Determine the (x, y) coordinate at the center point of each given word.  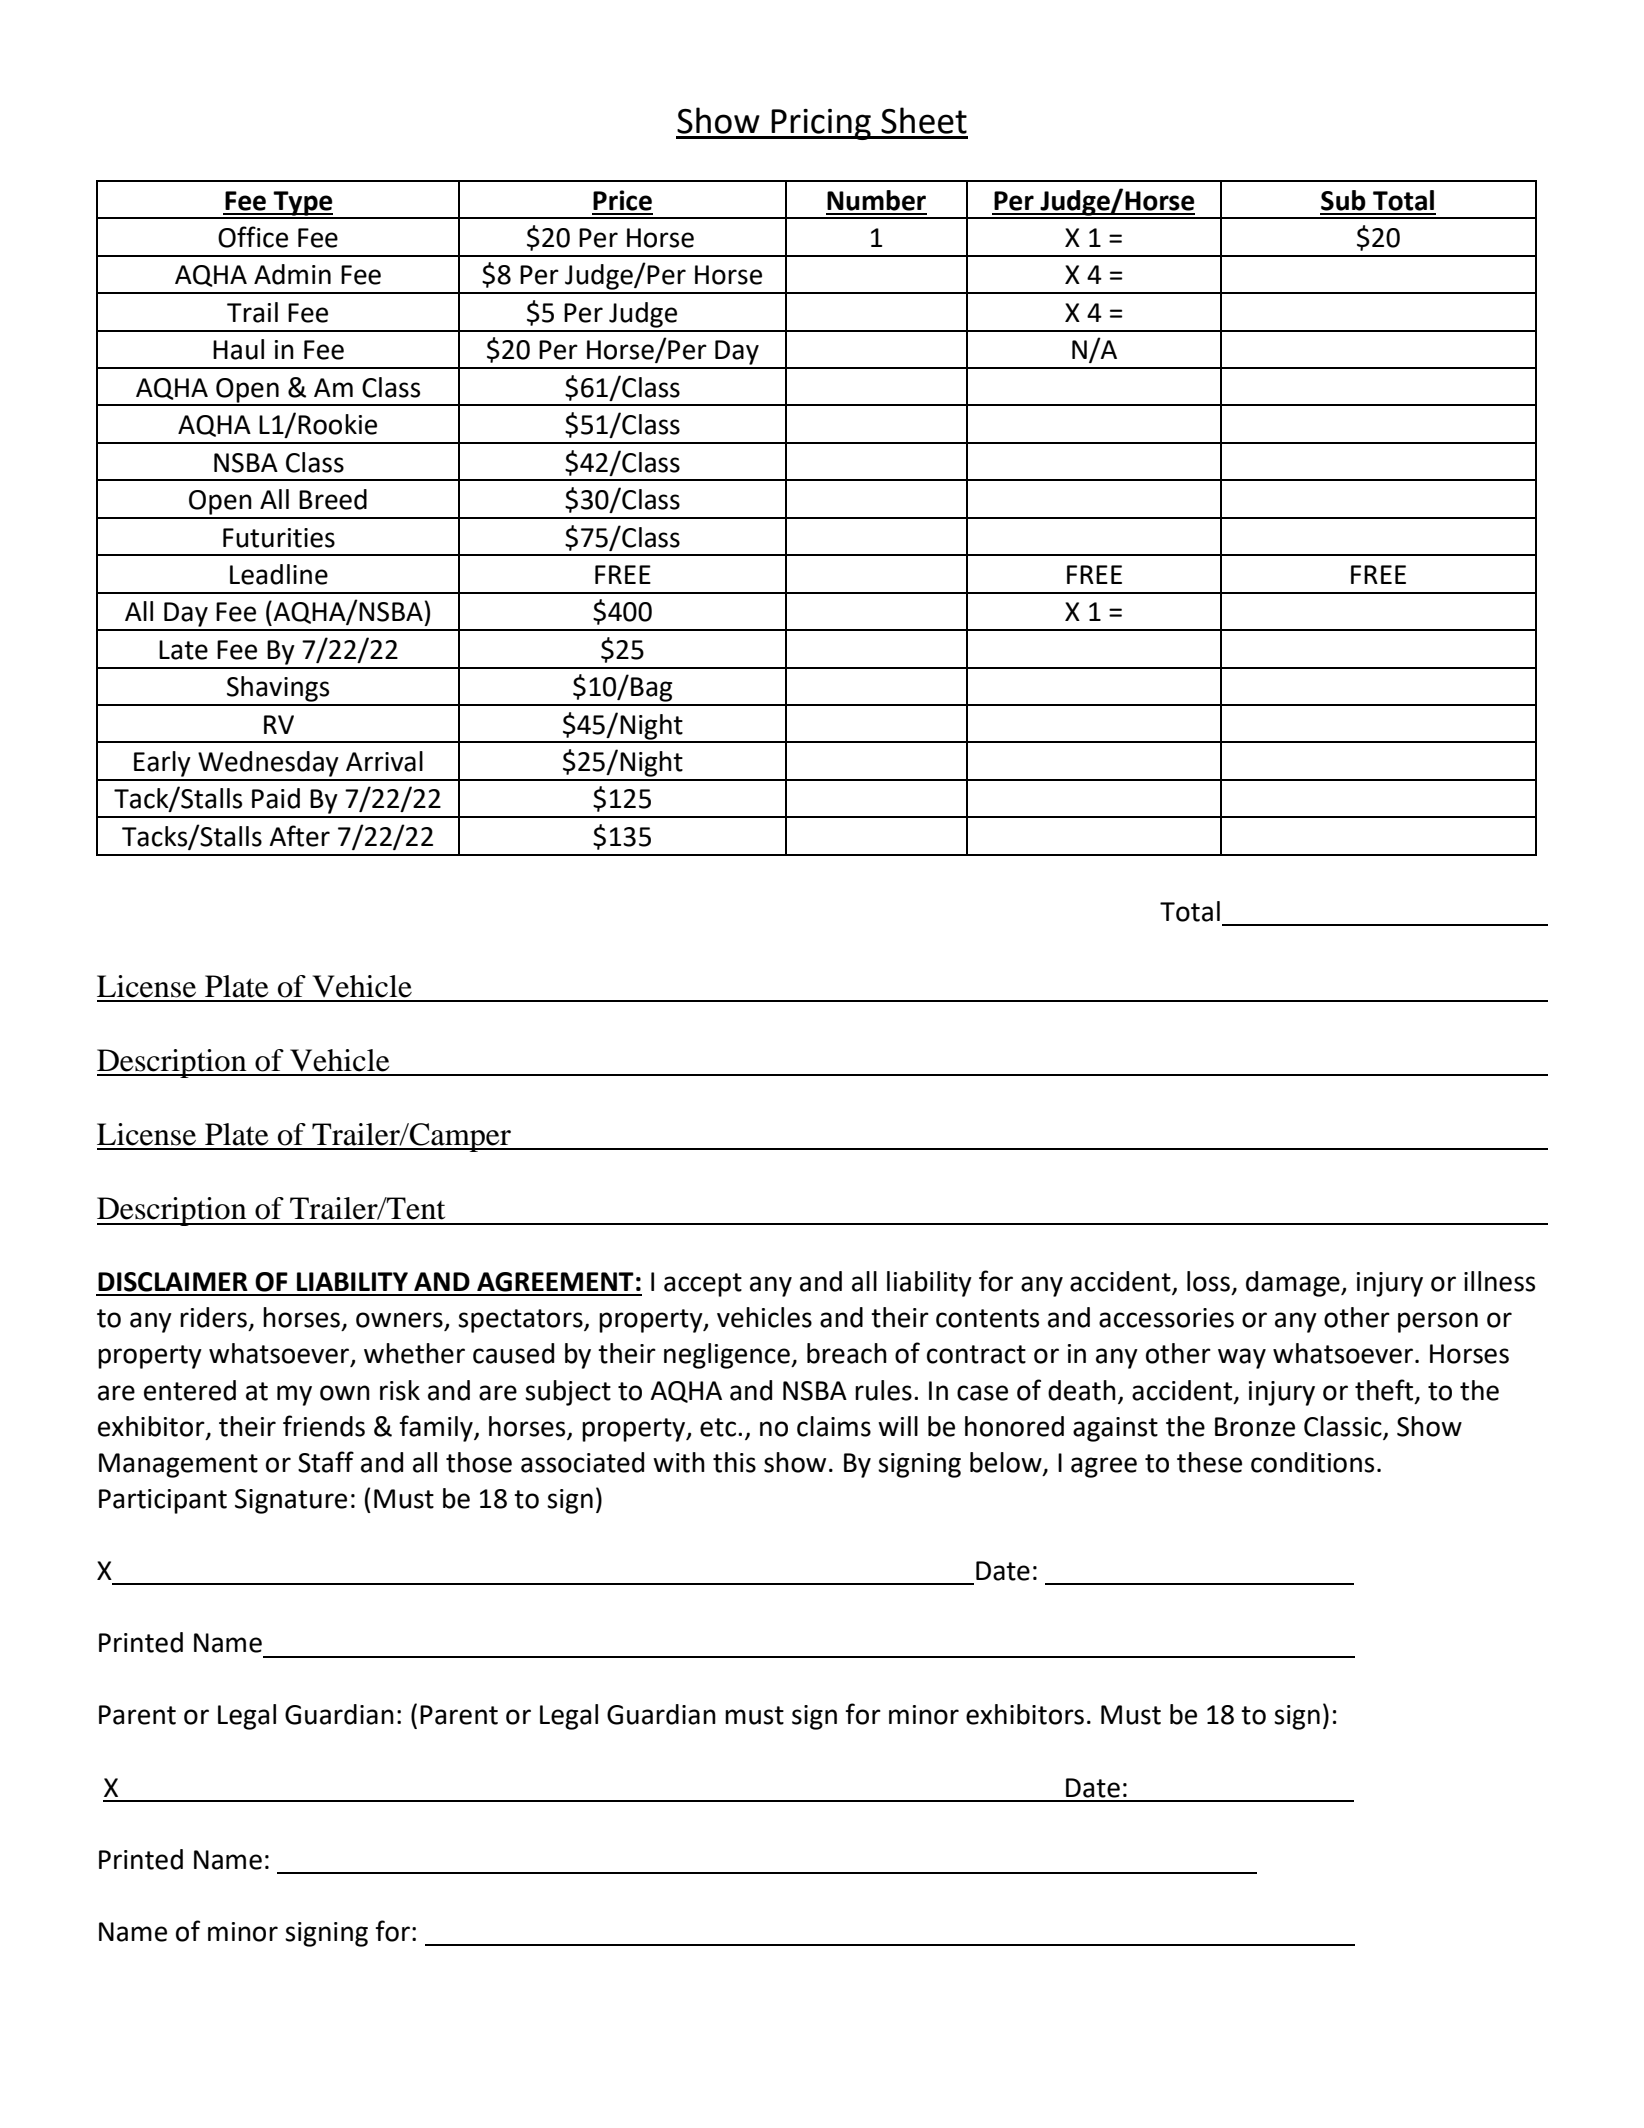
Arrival (384, 761)
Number (876, 200)
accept (703, 1285)
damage (1294, 1284)
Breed (333, 499)
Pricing (821, 124)
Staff (326, 1462)
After (299, 836)
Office (253, 237)
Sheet (924, 120)
